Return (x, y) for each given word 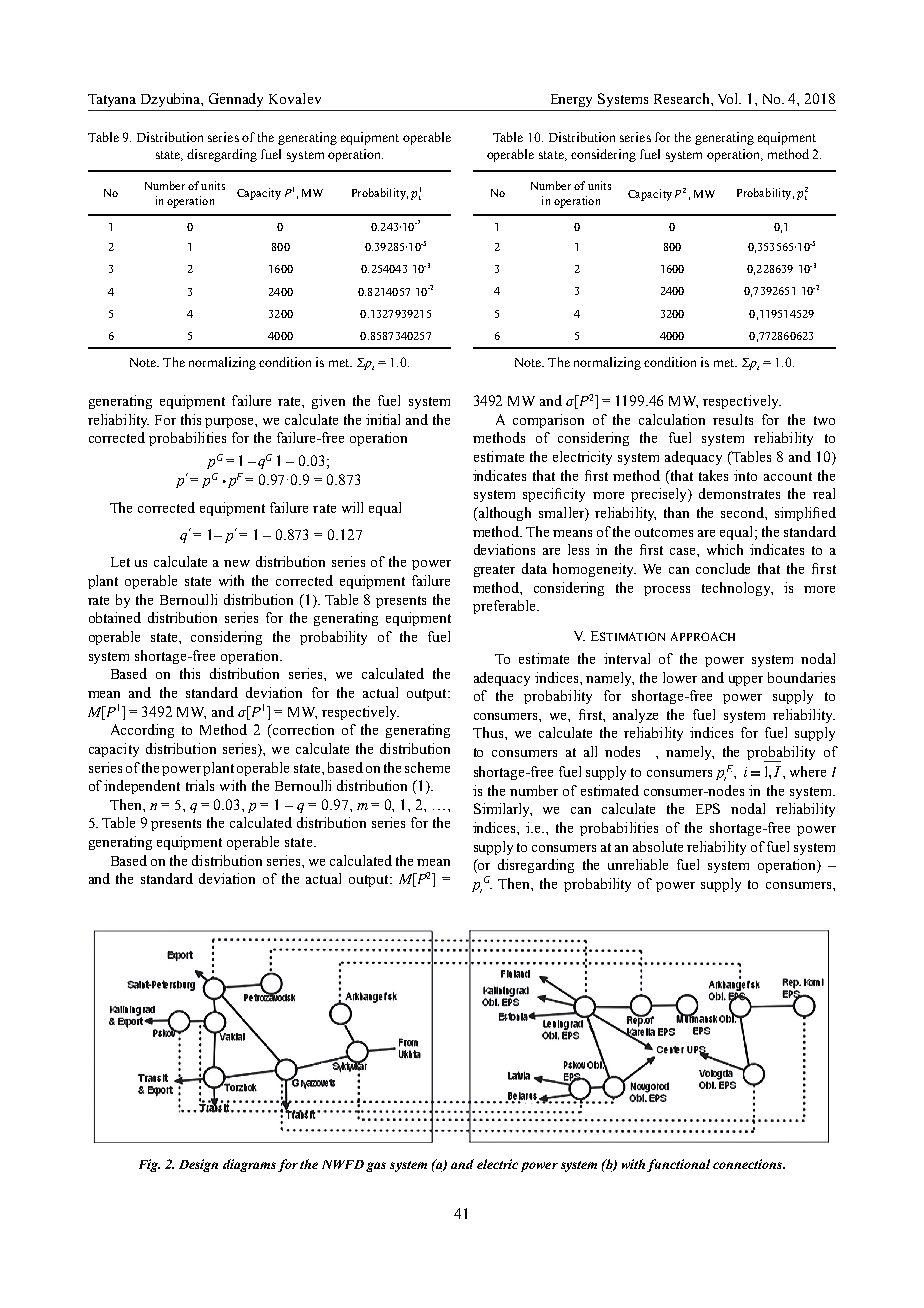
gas (376, 1167)
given (328, 402)
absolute (658, 846)
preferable (505, 607)
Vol (729, 98)
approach (703, 636)
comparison (548, 421)
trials (200, 785)
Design (198, 1165)
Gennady (236, 100)
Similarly (503, 810)
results (733, 419)
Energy (571, 100)
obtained (115, 617)
